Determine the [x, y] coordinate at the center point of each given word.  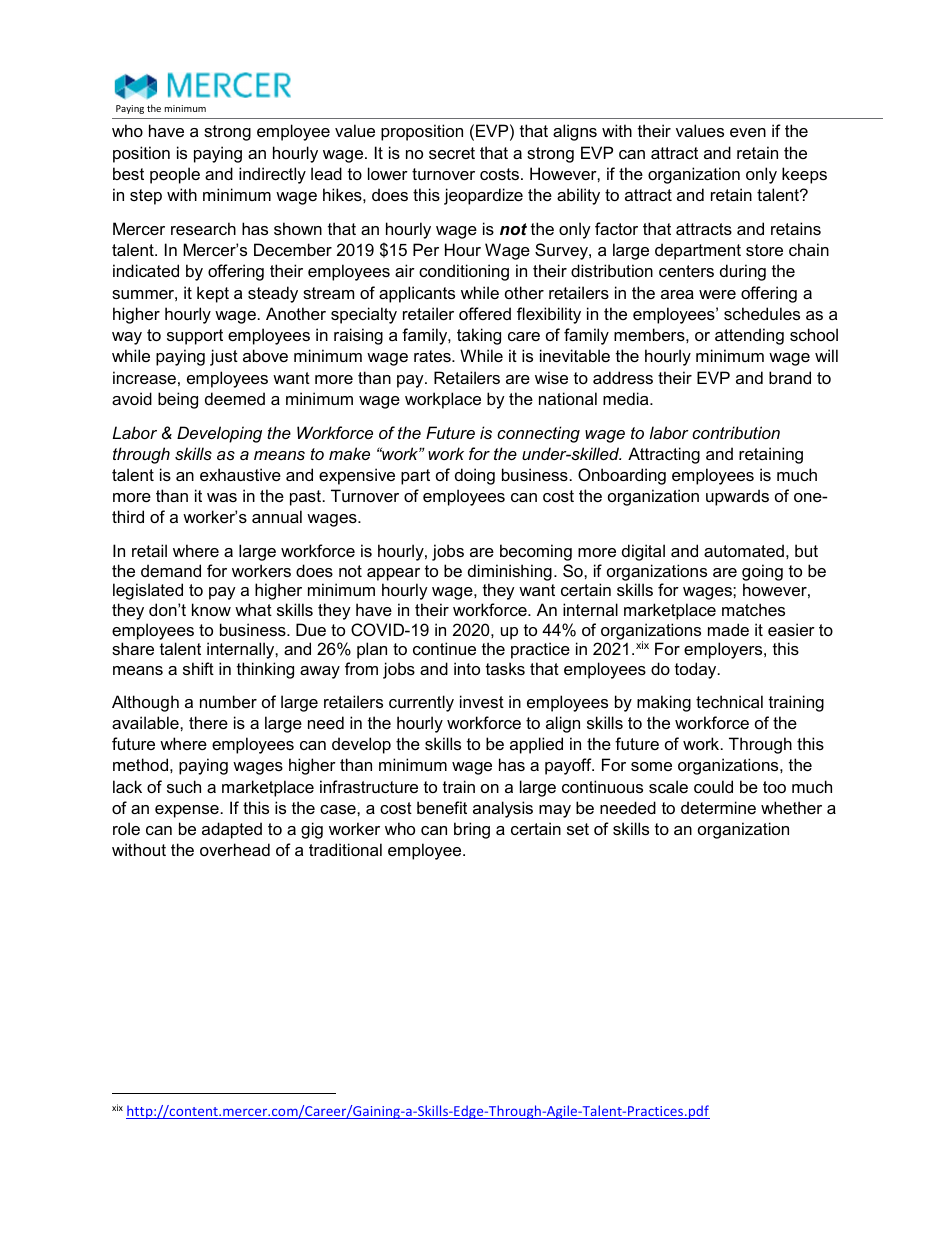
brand [790, 377]
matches [753, 609]
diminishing [510, 572]
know [211, 609]
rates [433, 356]
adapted [232, 830]
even [748, 132]
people [175, 175]
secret [452, 153]
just [224, 357]
